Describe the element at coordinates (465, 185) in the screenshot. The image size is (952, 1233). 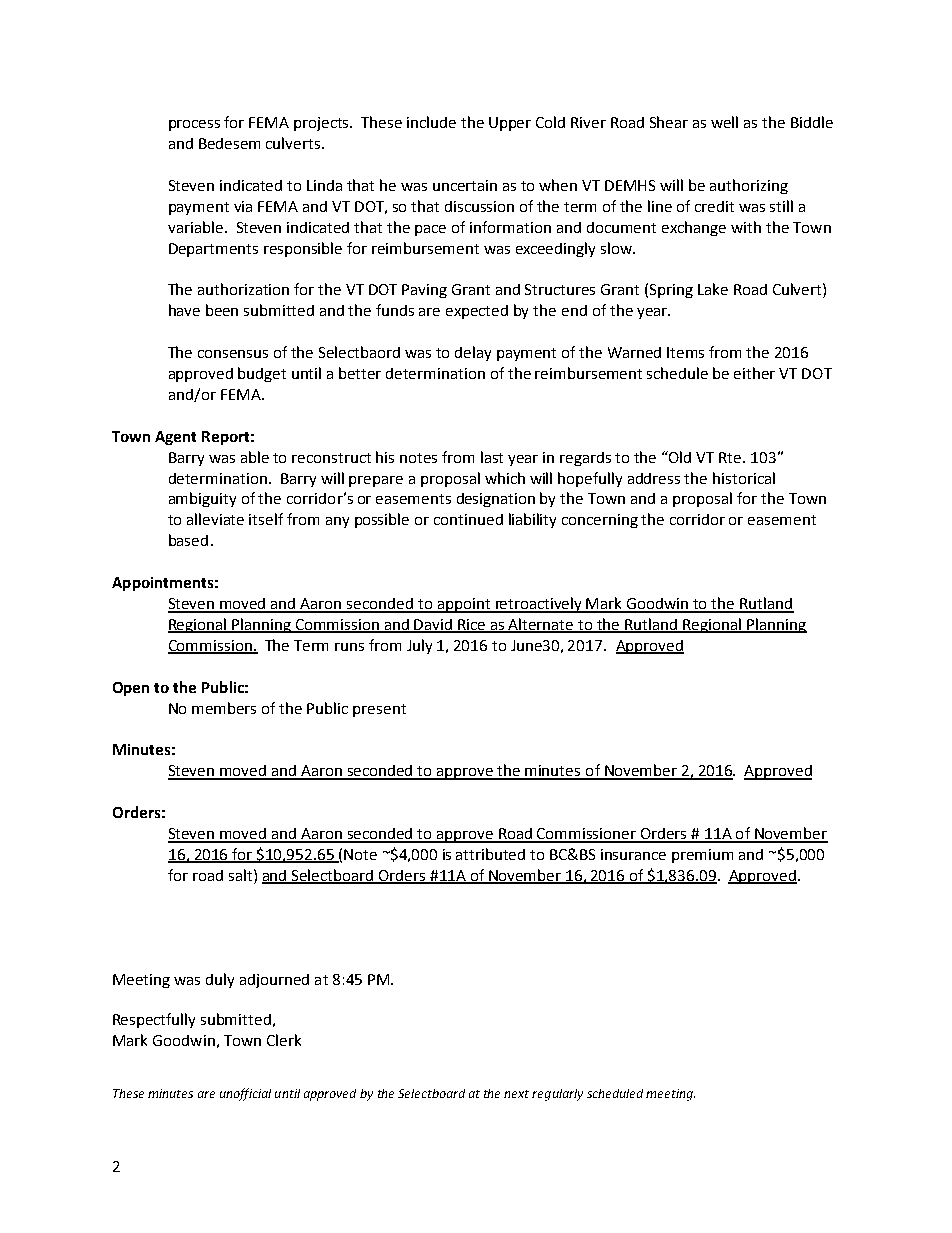
I see `uncertain` at that location.
